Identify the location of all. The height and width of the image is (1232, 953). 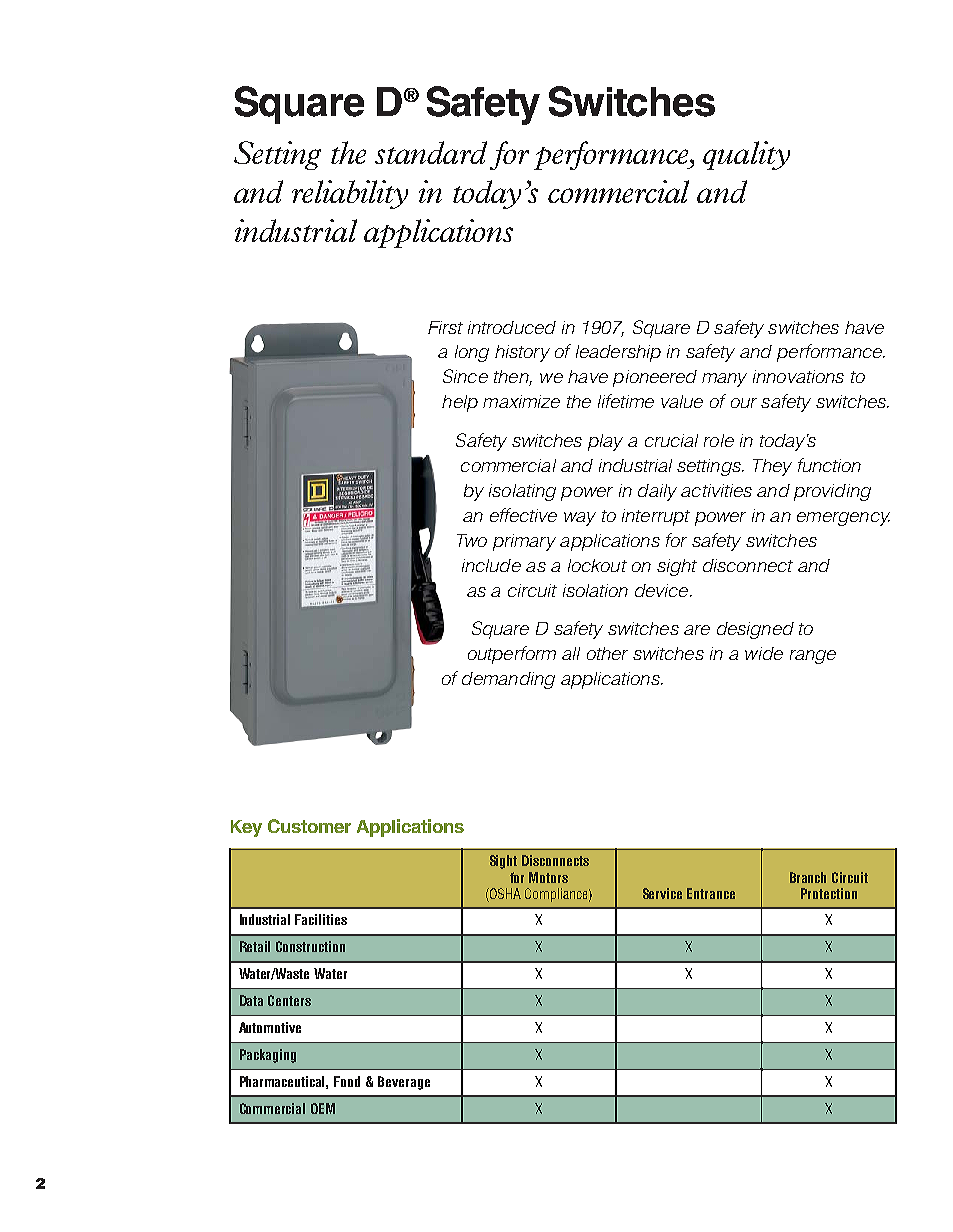
(571, 653).
